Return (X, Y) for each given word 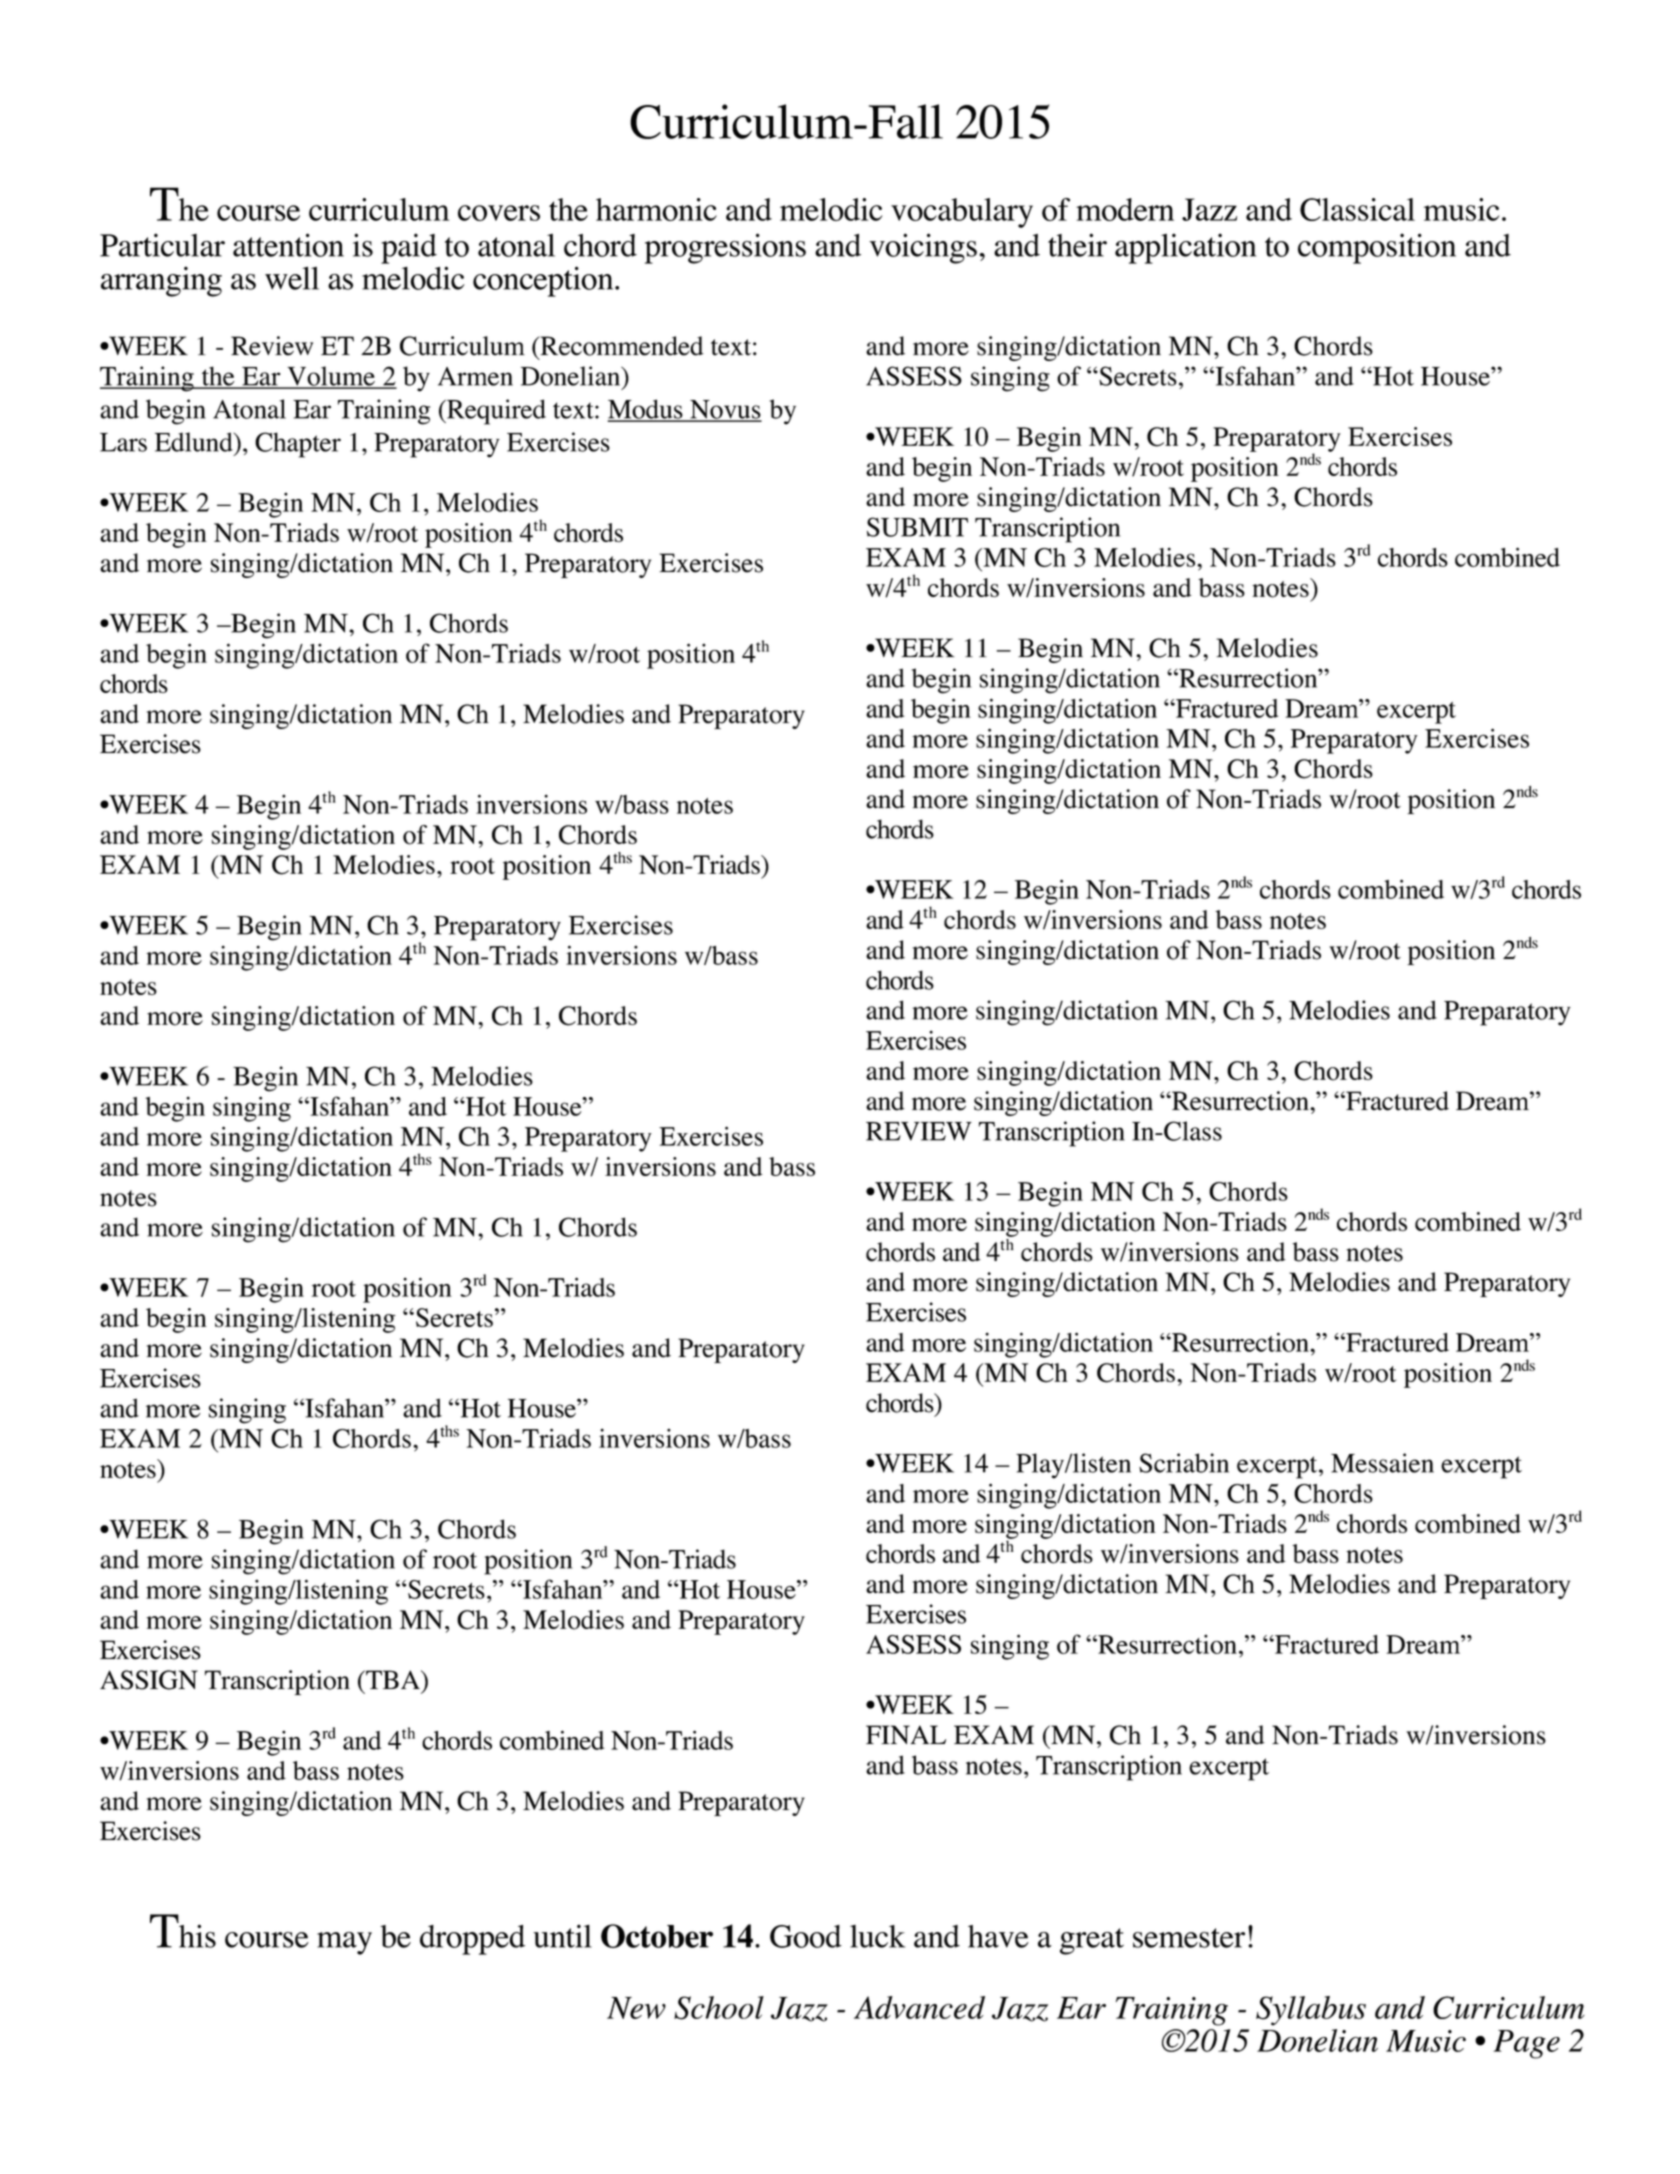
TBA (393, 1679)
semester (1189, 1938)
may (344, 1943)
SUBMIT (917, 527)
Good (806, 1936)
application (1185, 248)
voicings (923, 248)
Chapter (298, 445)
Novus (725, 410)
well (292, 278)
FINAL (906, 1734)
